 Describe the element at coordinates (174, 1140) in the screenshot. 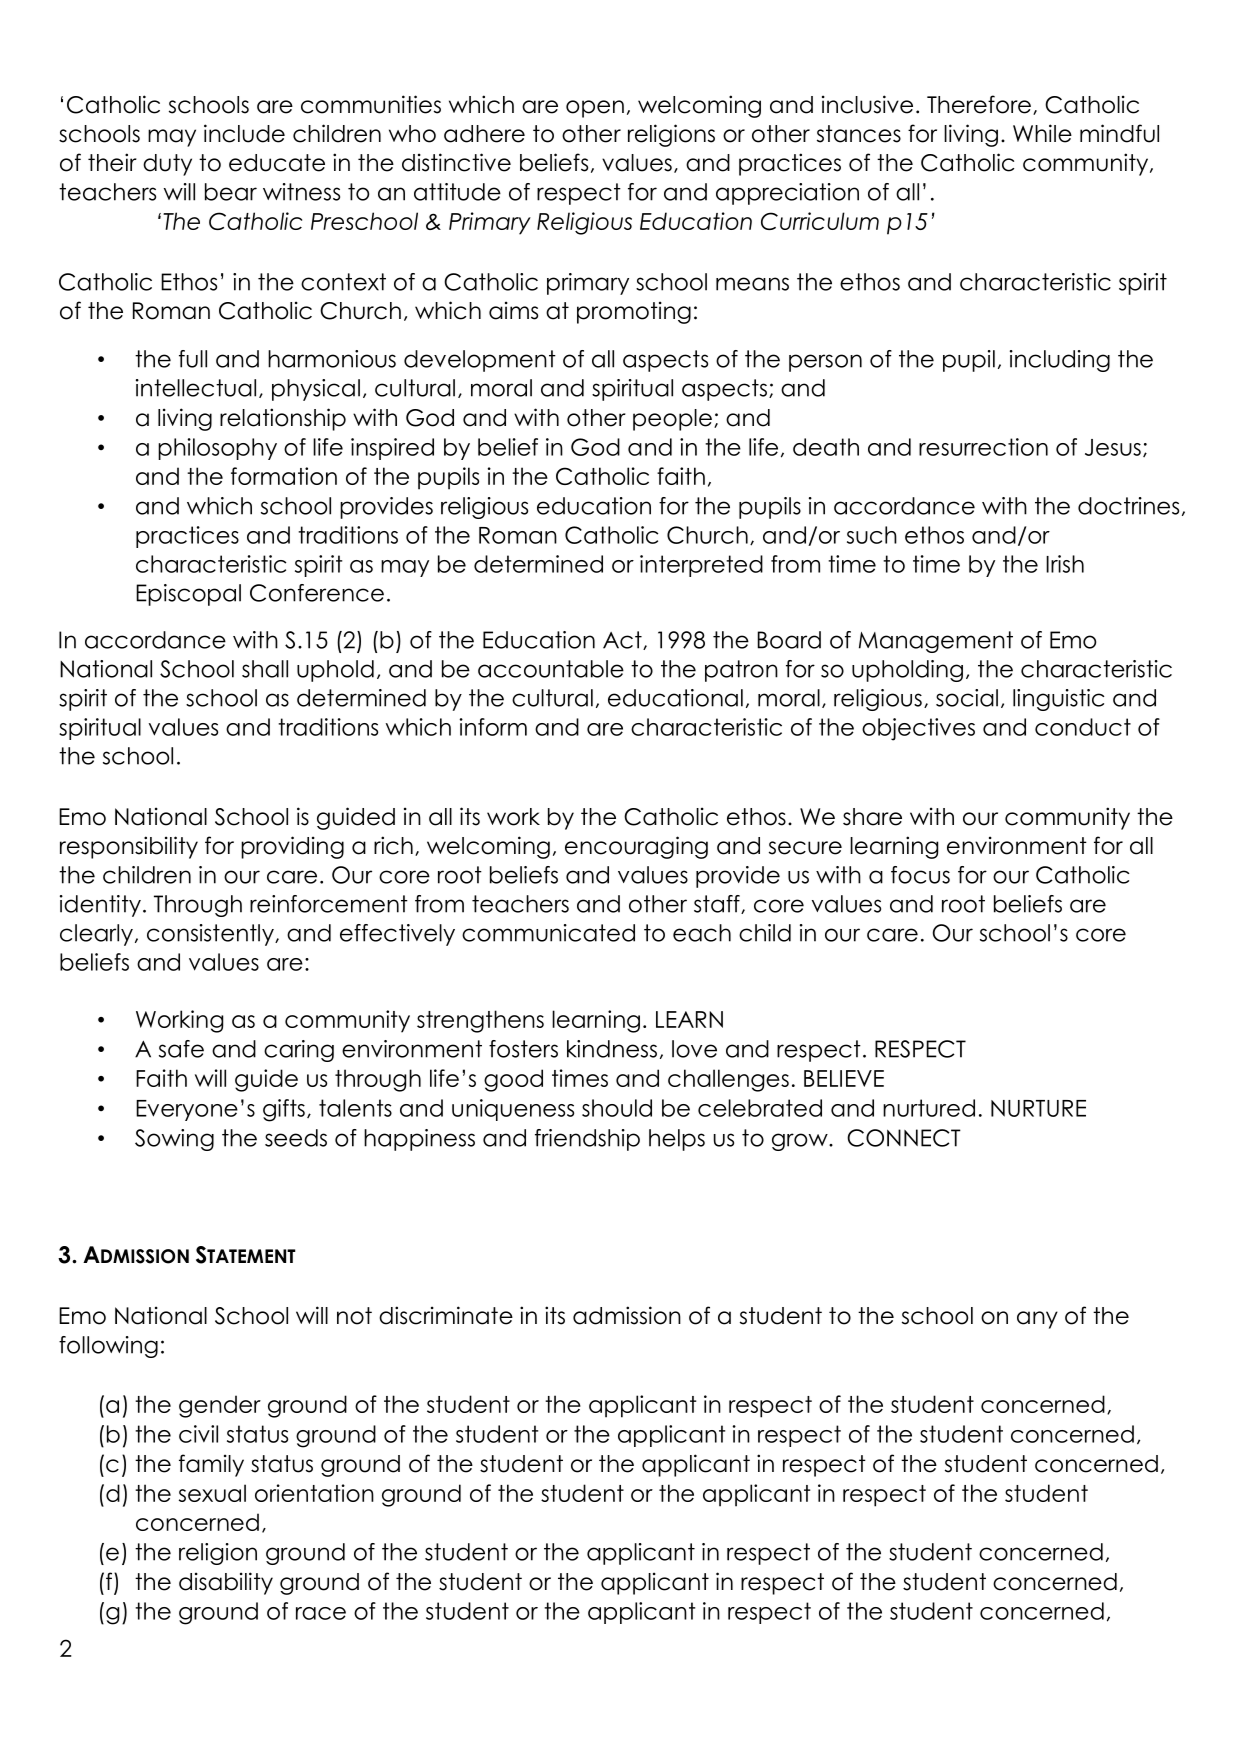

I see `Sowing` at that location.
